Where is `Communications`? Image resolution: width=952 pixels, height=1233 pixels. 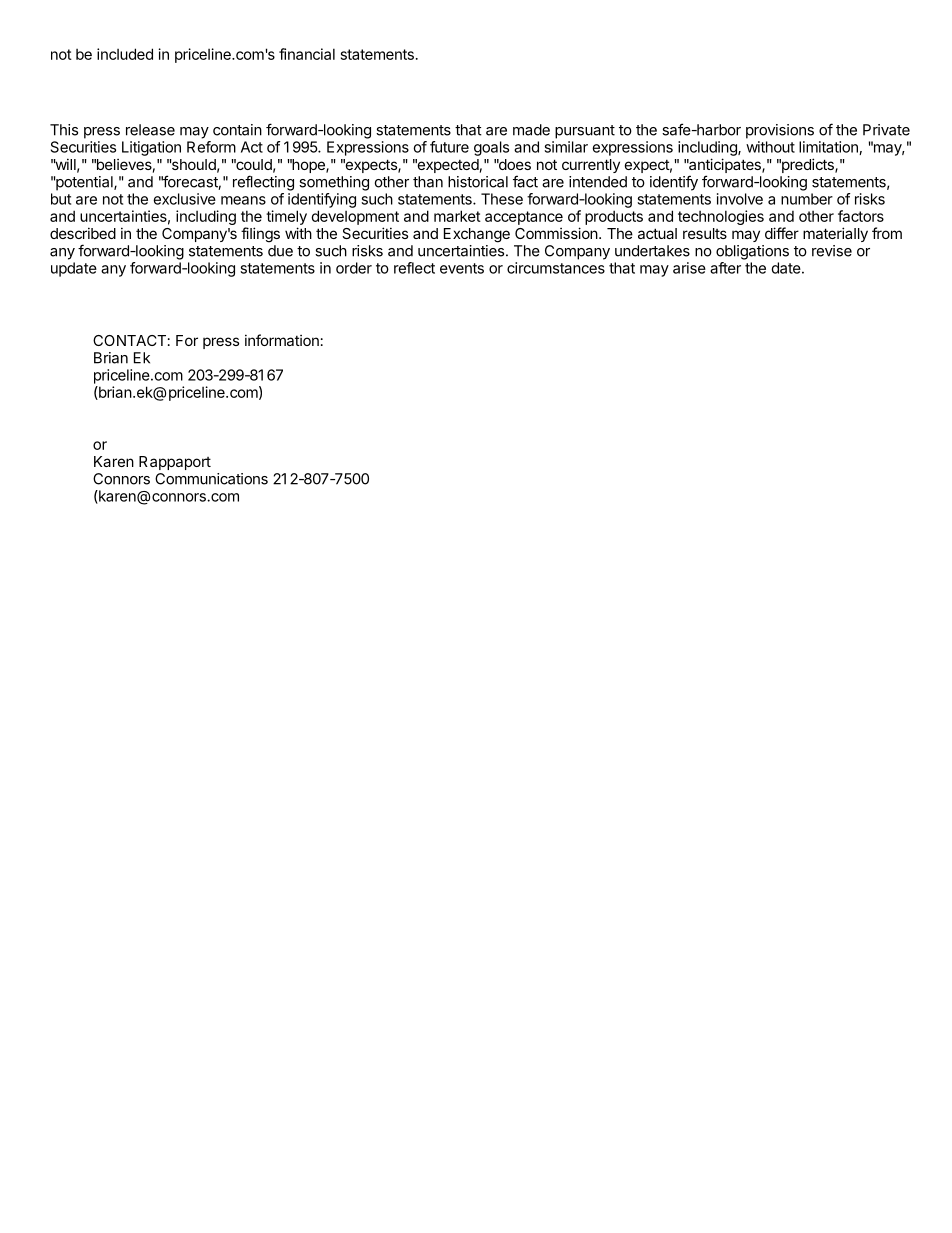
Communications is located at coordinates (211, 479).
